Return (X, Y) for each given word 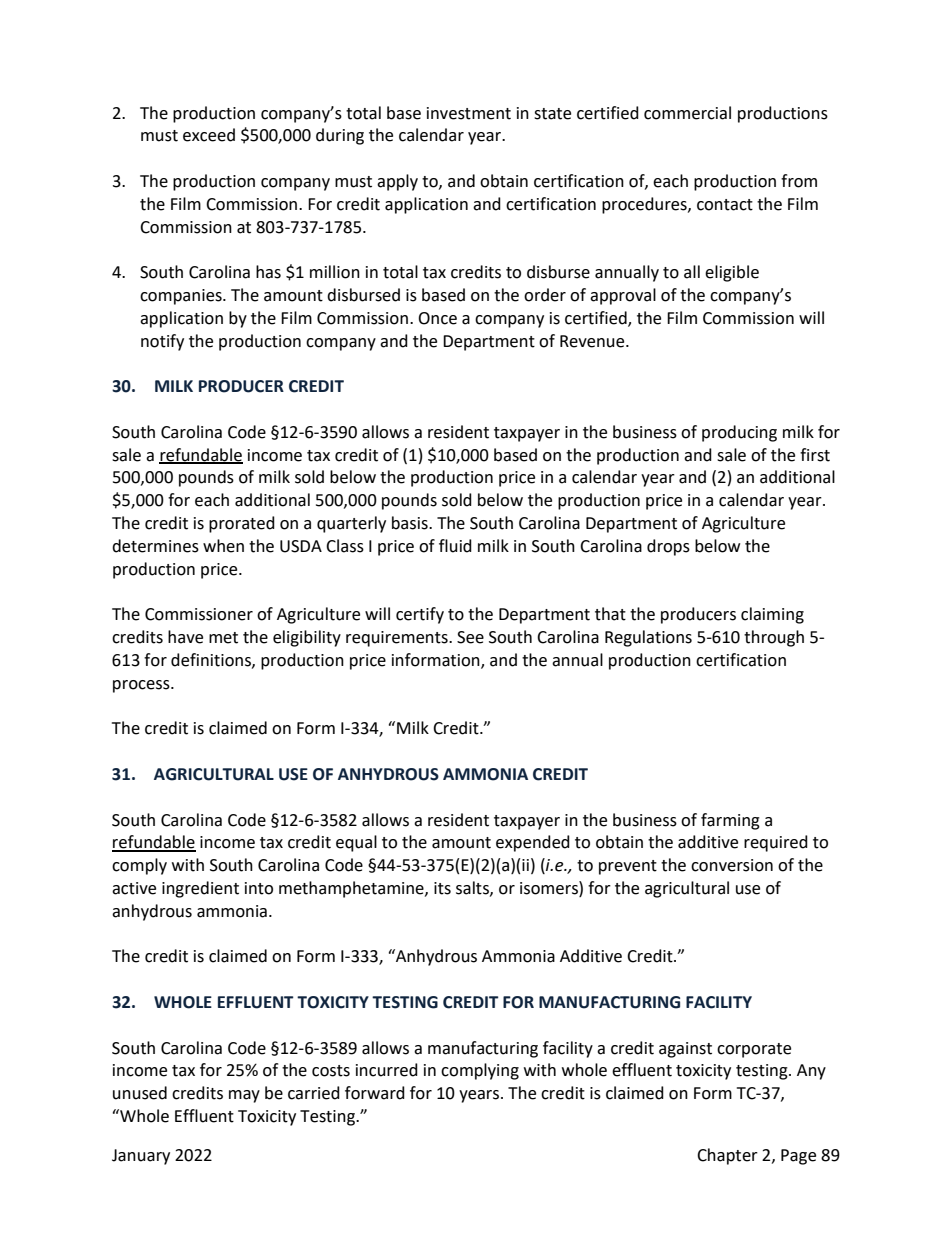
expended (533, 843)
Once (437, 318)
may (244, 1096)
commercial (687, 113)
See (470, 637)
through (774, 638)
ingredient (200, 889)
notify (162, 342)
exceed (209, 135)
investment (469, 113)
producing (739, 433)
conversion (732, 865)
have (185, 637)
